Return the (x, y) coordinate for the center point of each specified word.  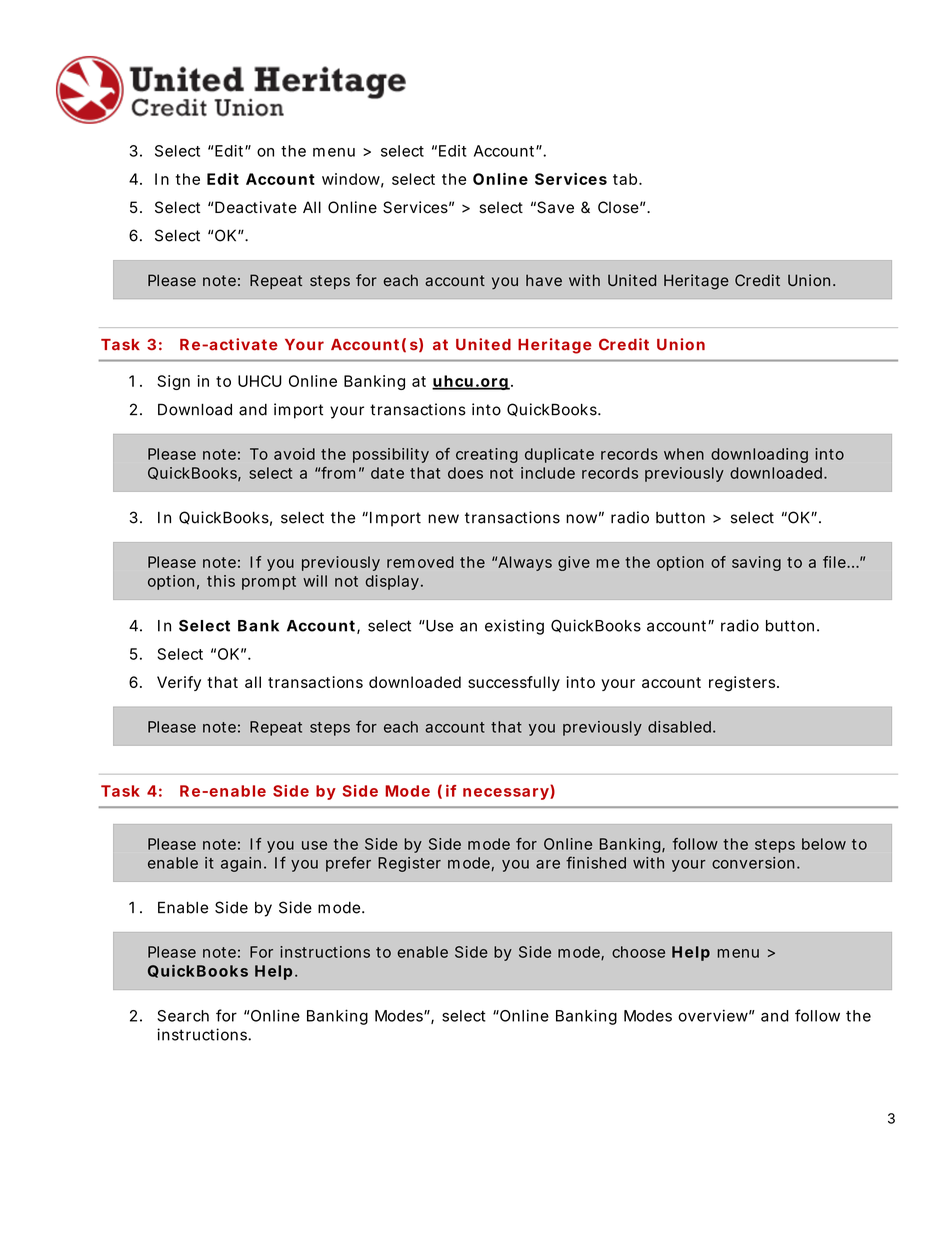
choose (638, 952)
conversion (753, 863)
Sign (173, 382)
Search (183, 1016)
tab (625, 179)
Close (618, 207)
